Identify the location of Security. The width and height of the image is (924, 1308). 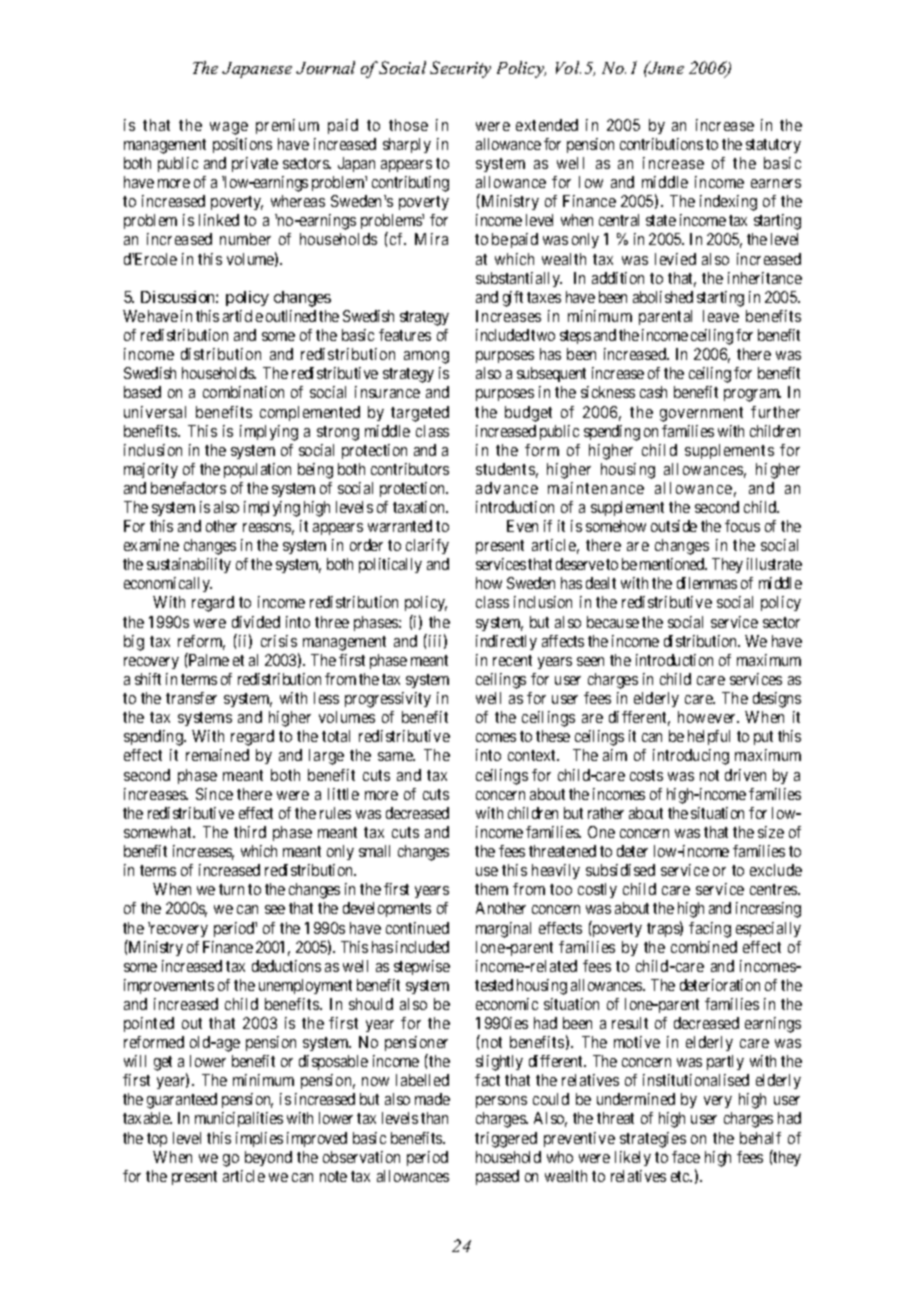
(460, 69).
